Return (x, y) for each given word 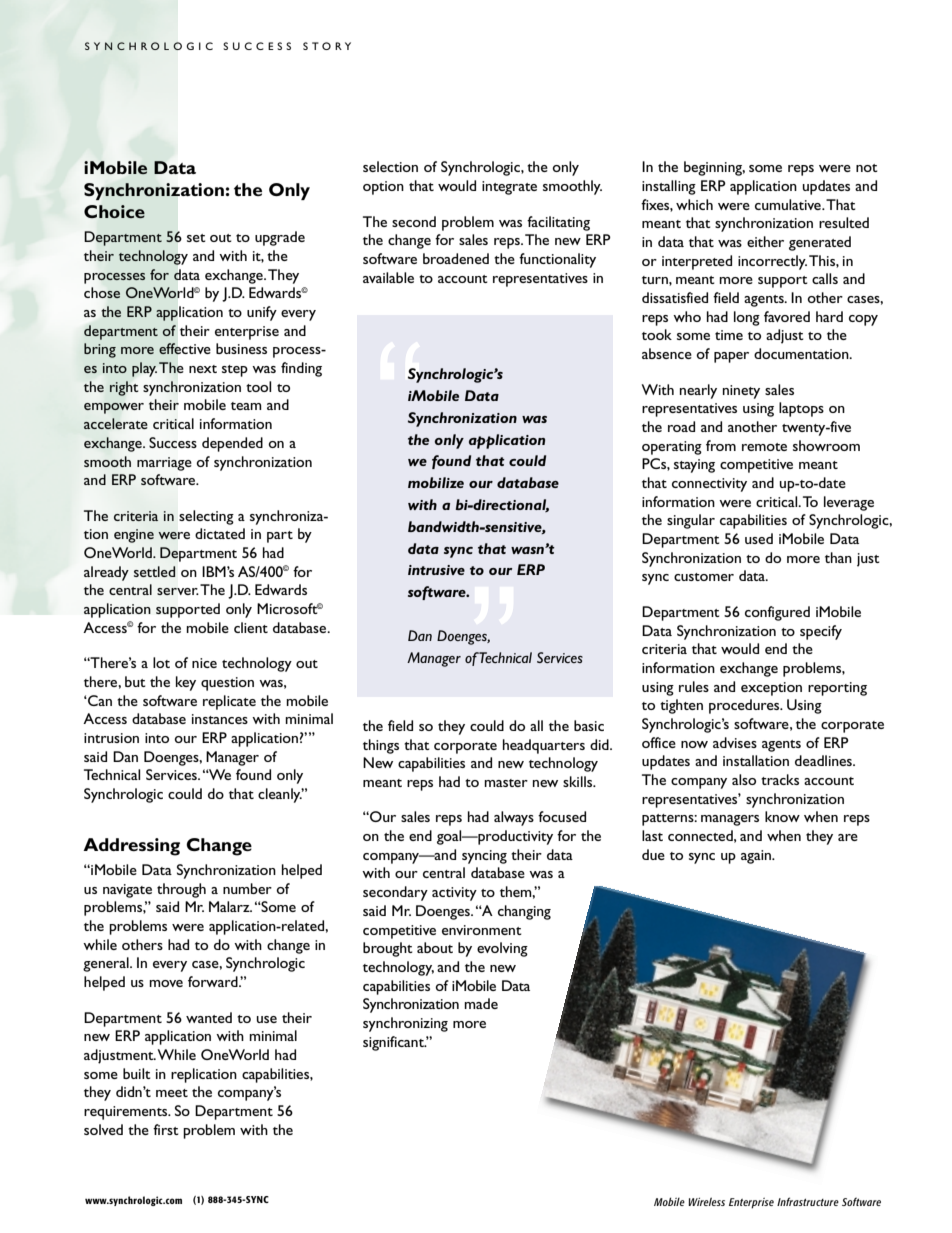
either (765, 241)
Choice (114, 211)
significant (394, 1043)
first (166, 1129)
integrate (509, 188)
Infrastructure (808, 1201)
